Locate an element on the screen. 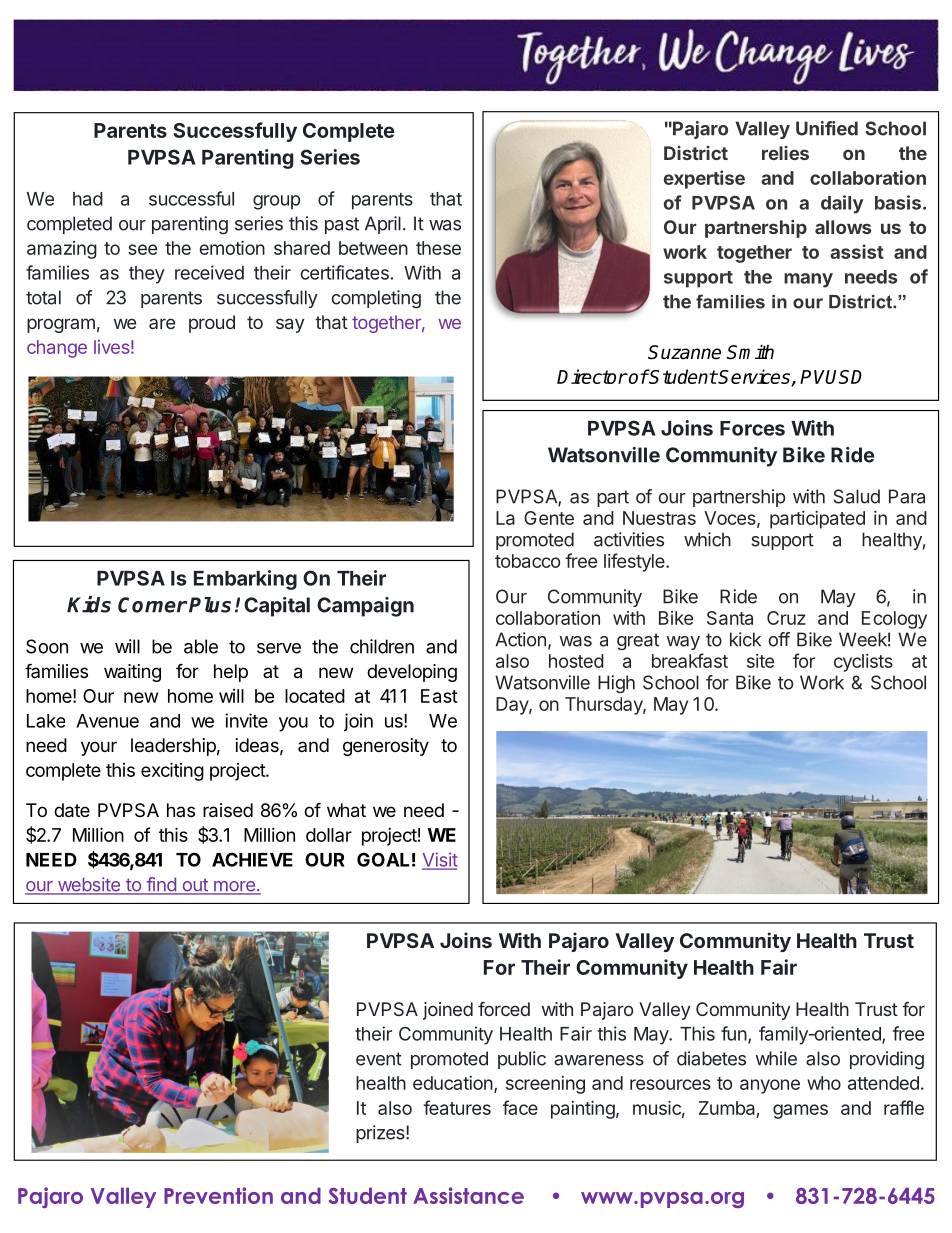 This screenshot has width=952, height=1233. Gente is located at coordinates (549, 518).
